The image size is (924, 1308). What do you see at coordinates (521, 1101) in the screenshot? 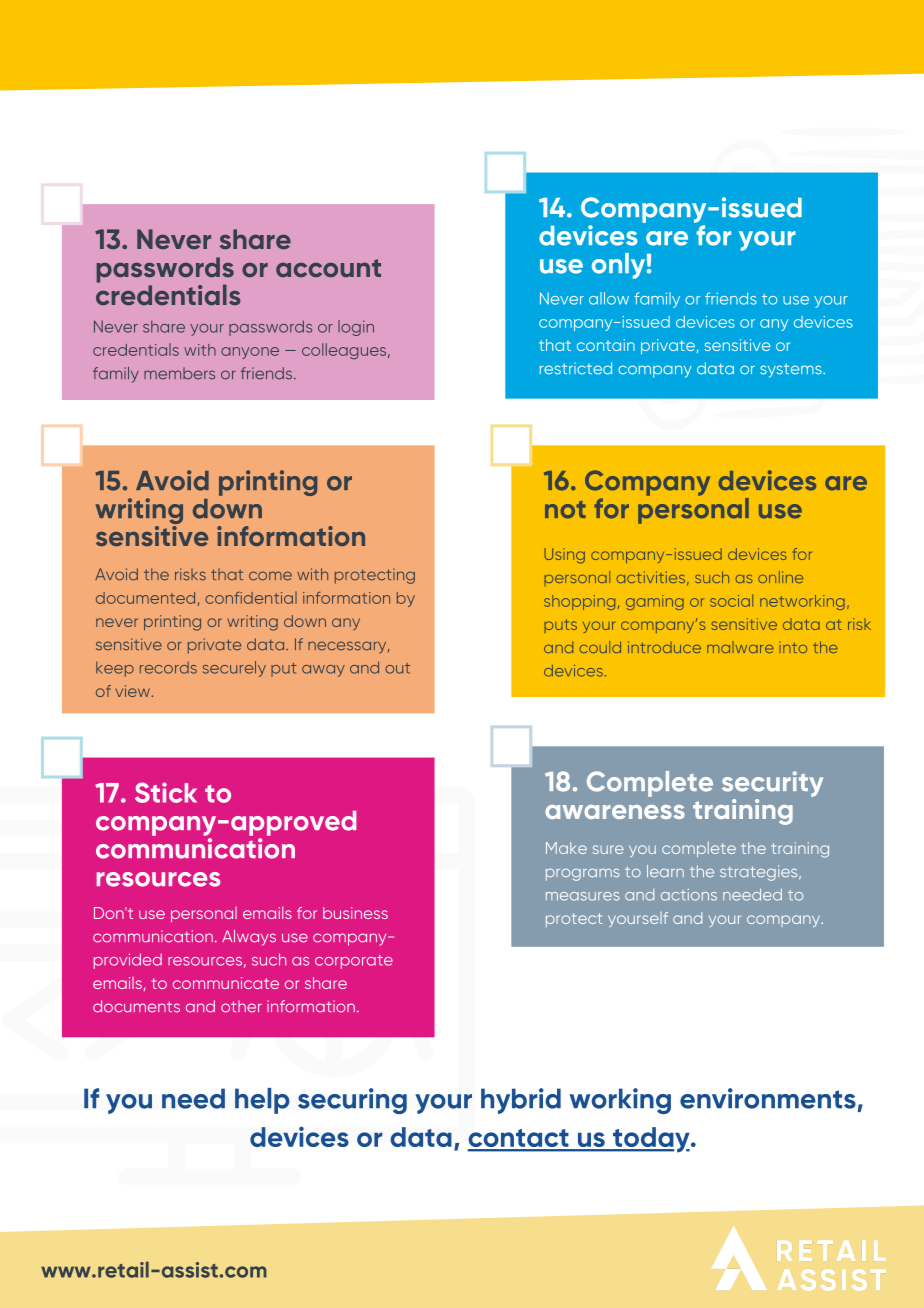
I see `hybrid` at bounding box center [521, 1101].
